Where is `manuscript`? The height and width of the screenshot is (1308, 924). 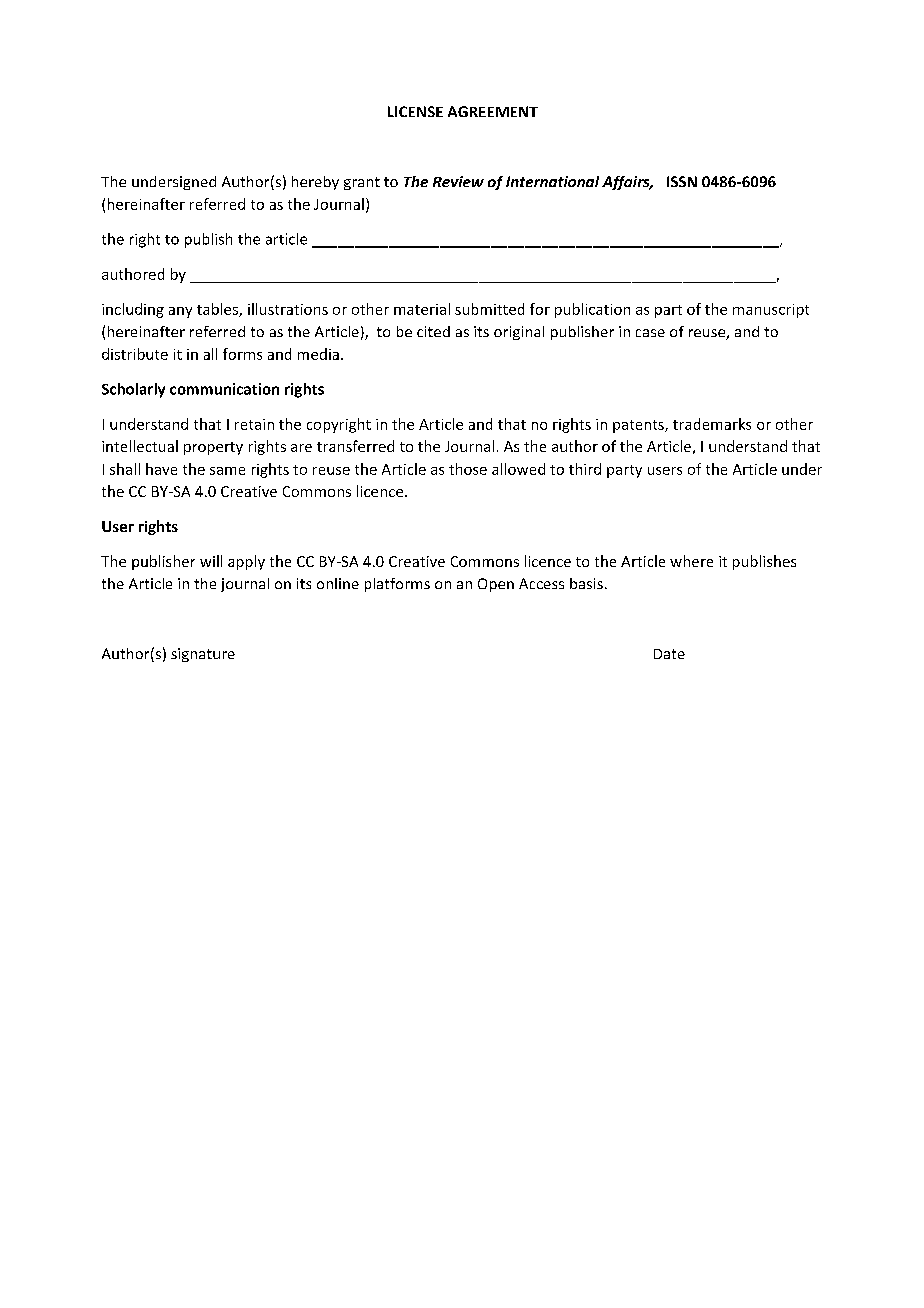
manuscript is located at coordinates (771, 311).
